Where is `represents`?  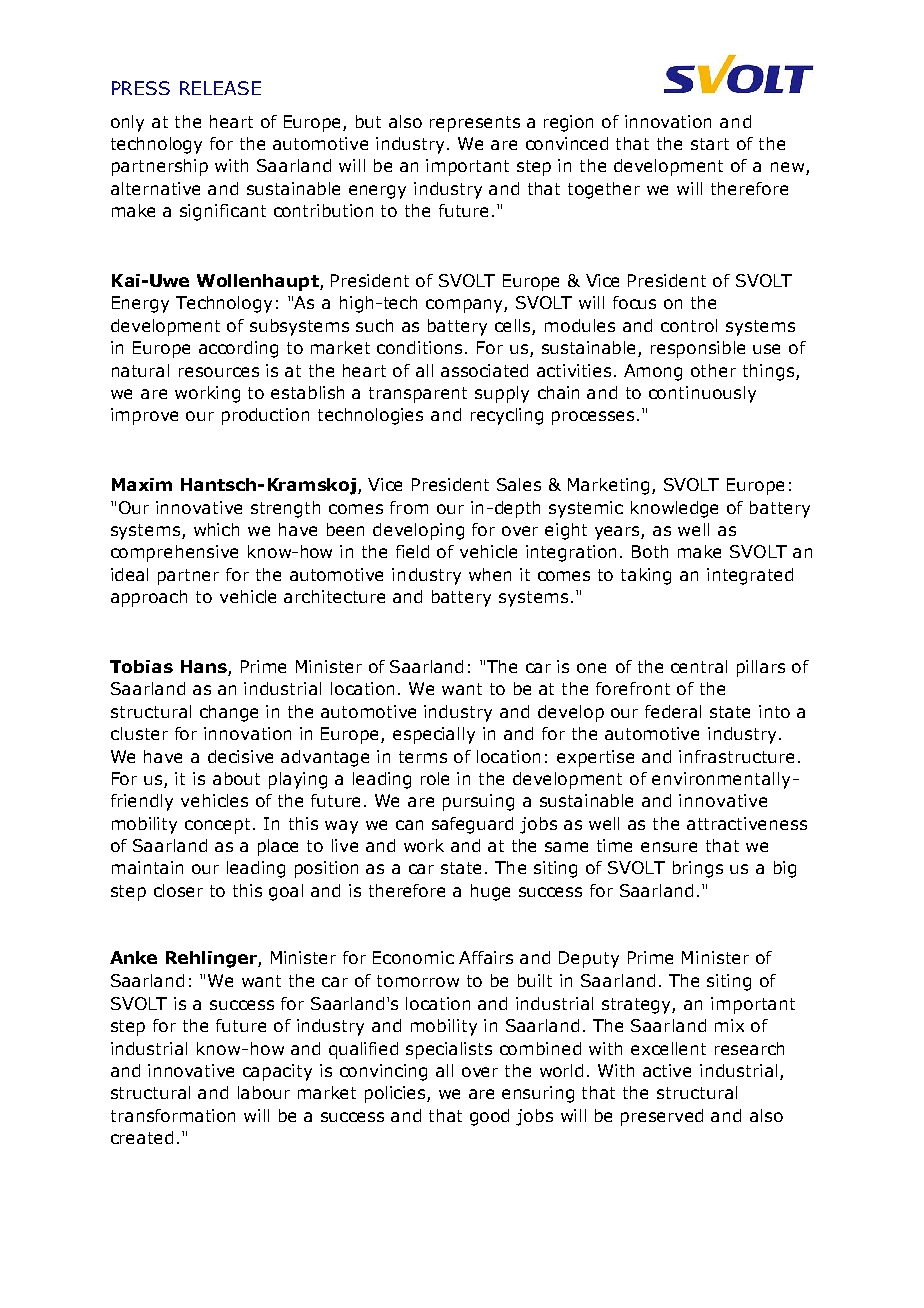 represents is located at coordinates (475, 124).
